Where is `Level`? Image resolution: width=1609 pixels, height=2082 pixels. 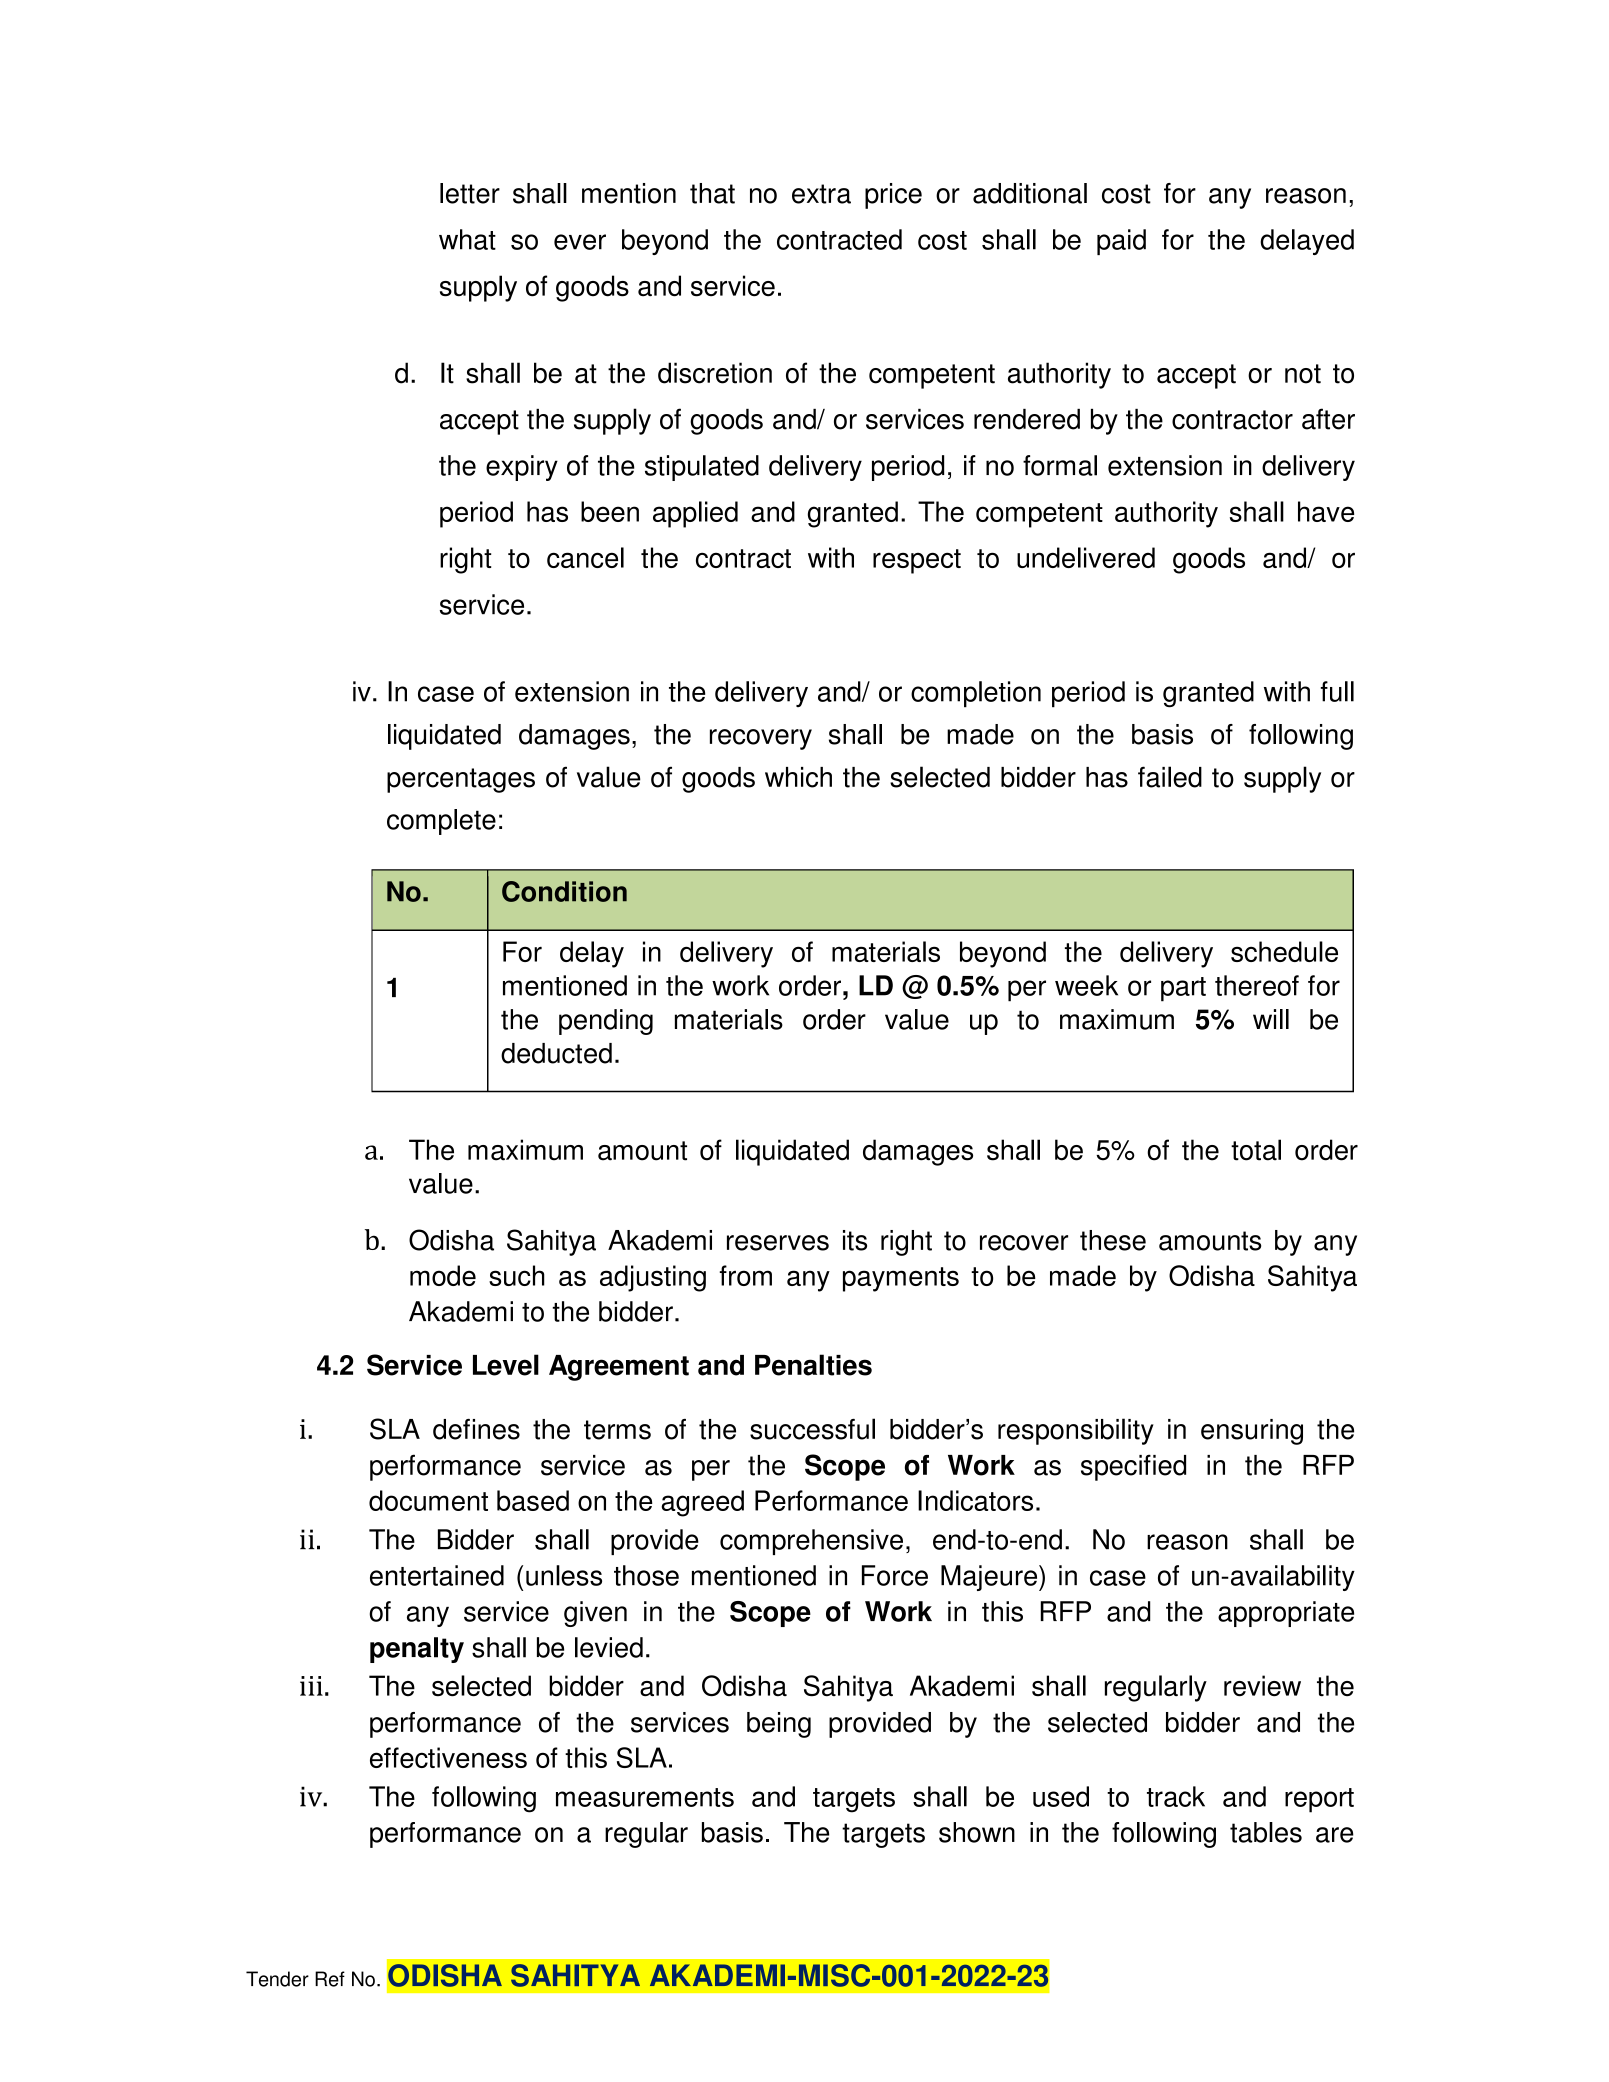
Level is located at coordinates (506, 1365).
